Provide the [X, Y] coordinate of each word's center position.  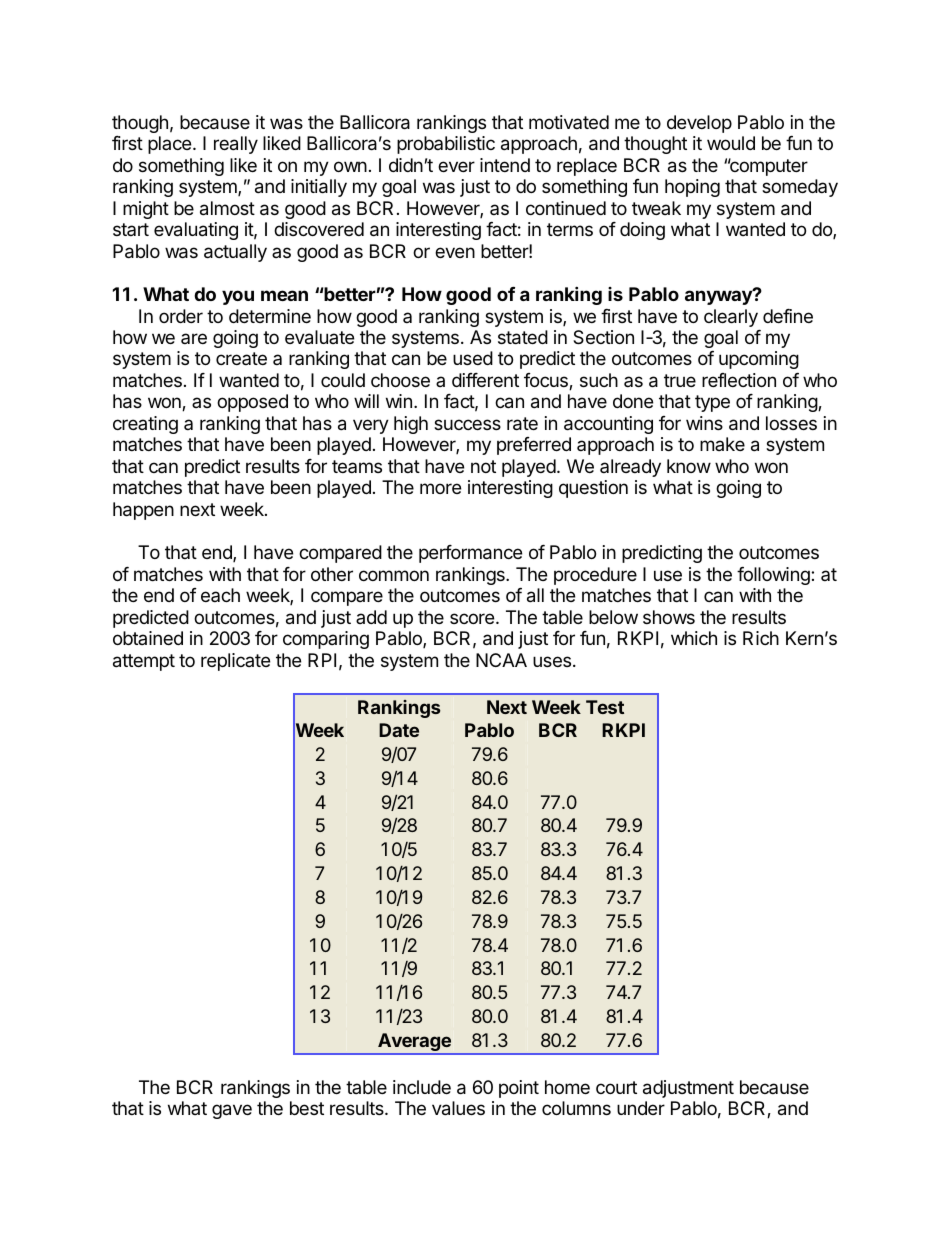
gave [232, 1111]
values [458, 1108]
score [473, 618]
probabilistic [446, 145]
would [731, 143]
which [694, 638]
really [236, 145]
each [220, 595]
